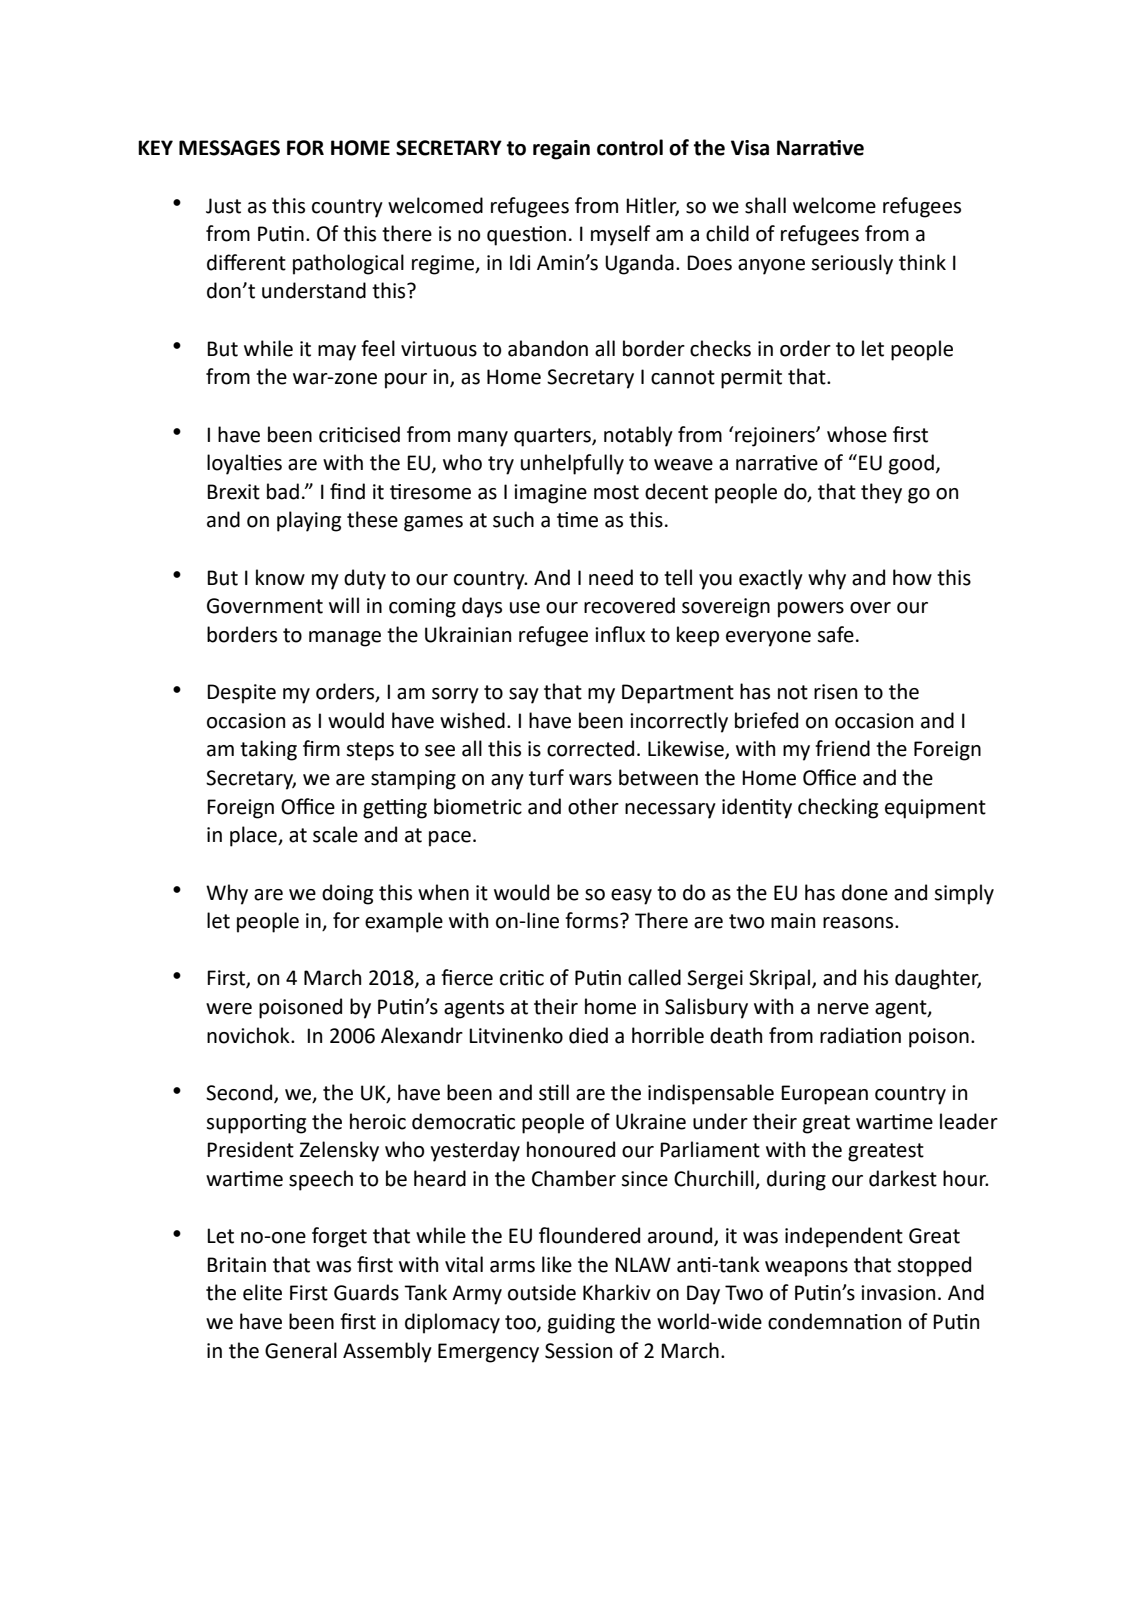 Image resolution: width=1136 pixels, height=1607 pixels. What do you see at coordinates (262, 1292) in the page?
I see `elite` at bounding box center [262, 1292].
